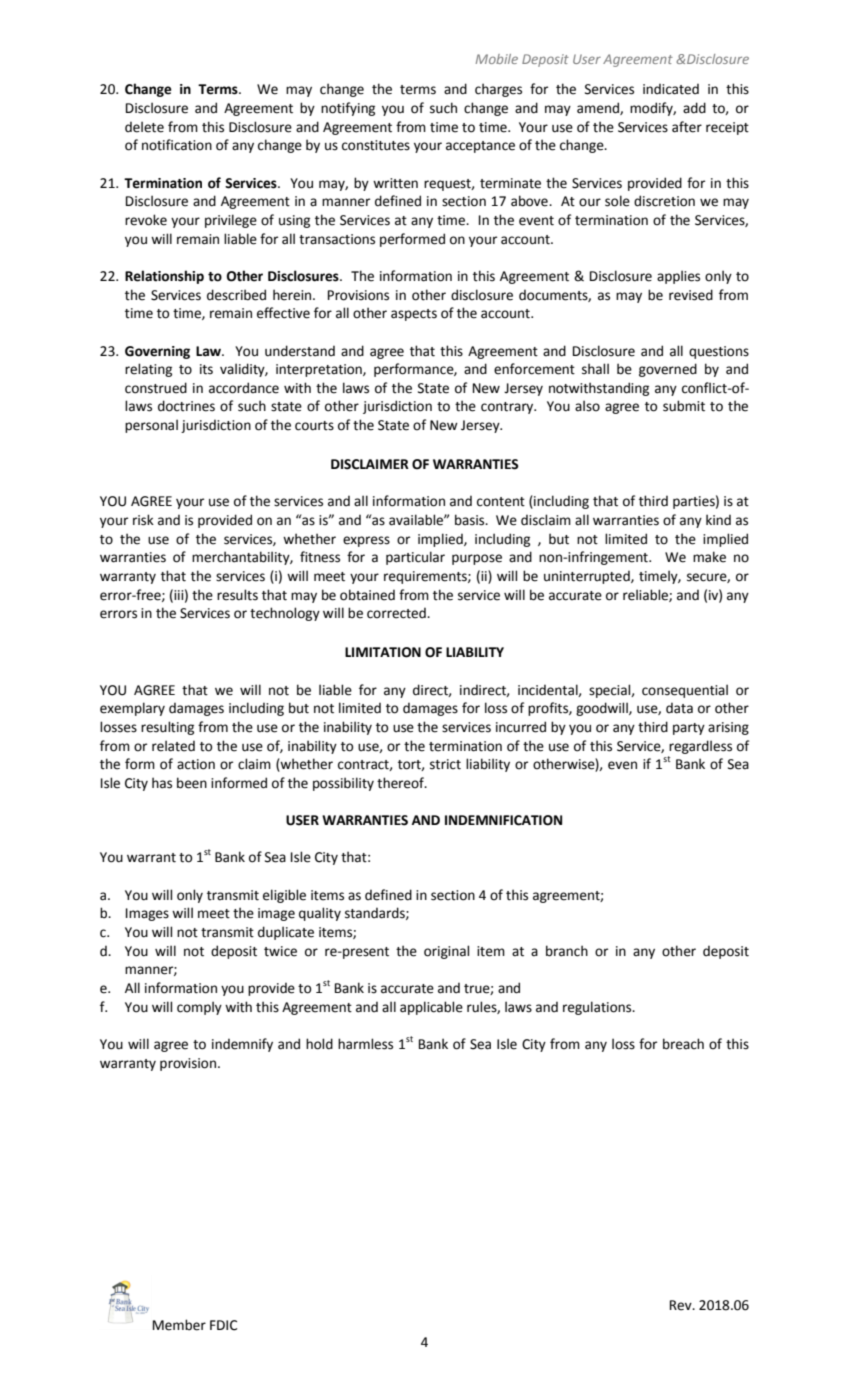 The width and height of the document is (849, 1400). Describe the element at coordinates (446, 952) in the document. I see `original` at that location.
